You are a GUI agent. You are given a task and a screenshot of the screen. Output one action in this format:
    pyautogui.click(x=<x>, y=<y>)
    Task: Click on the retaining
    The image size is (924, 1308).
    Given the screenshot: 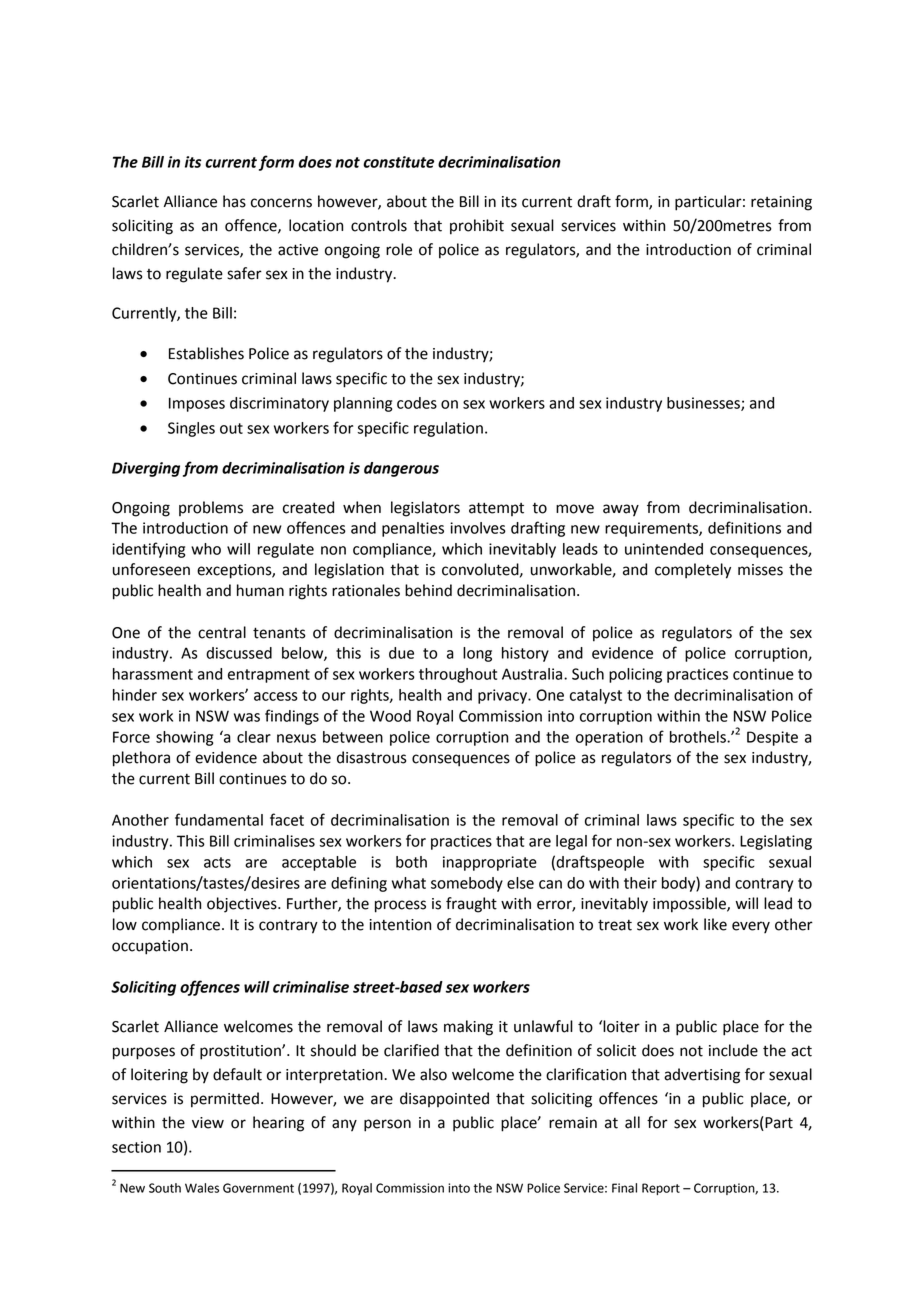 What is the action you would take?
    pyautogui.click(x=781, y=203)
